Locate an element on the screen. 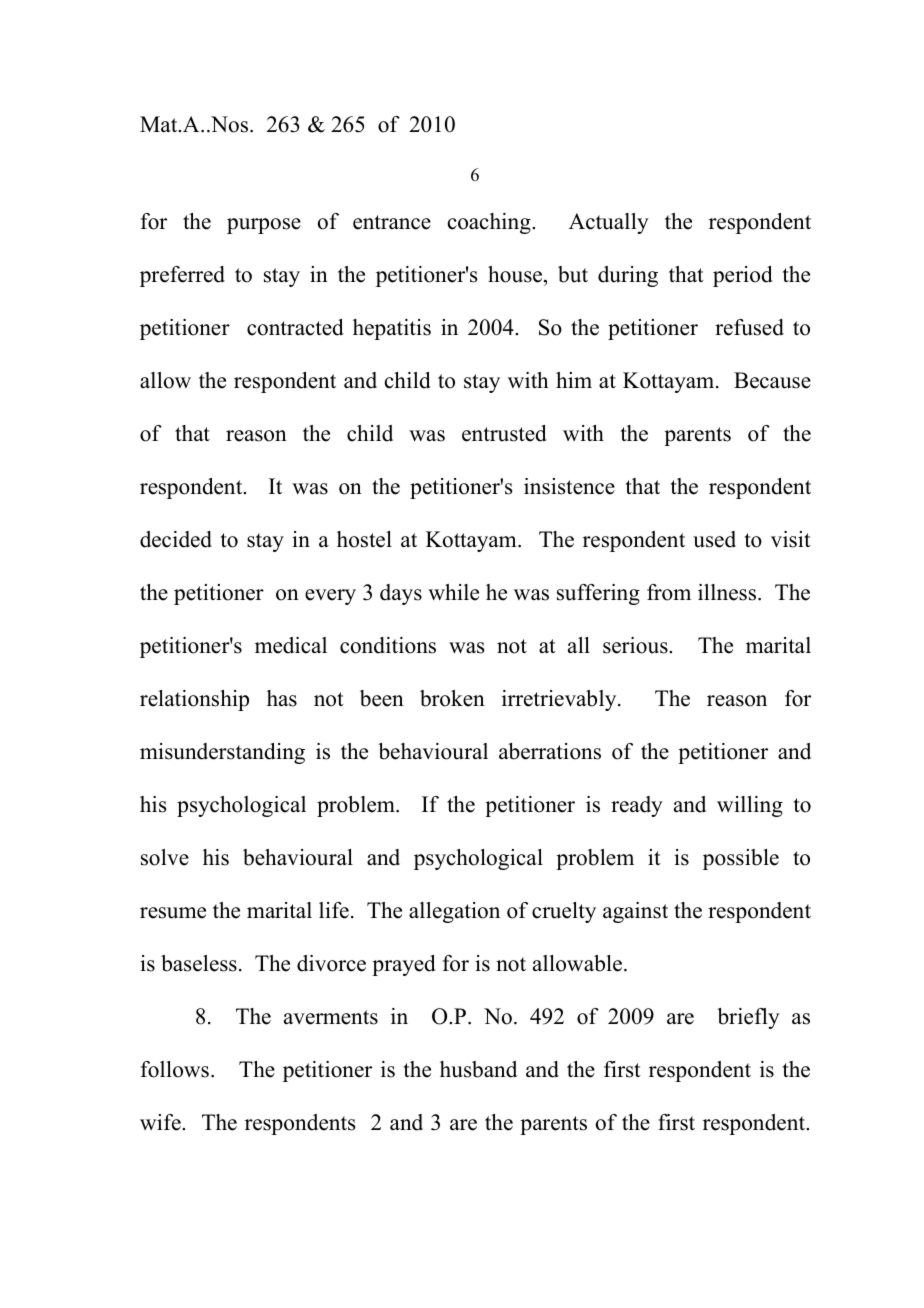 The height and width of the screenshot is (1308, 924). visit is located at coordinates (791, 539).
